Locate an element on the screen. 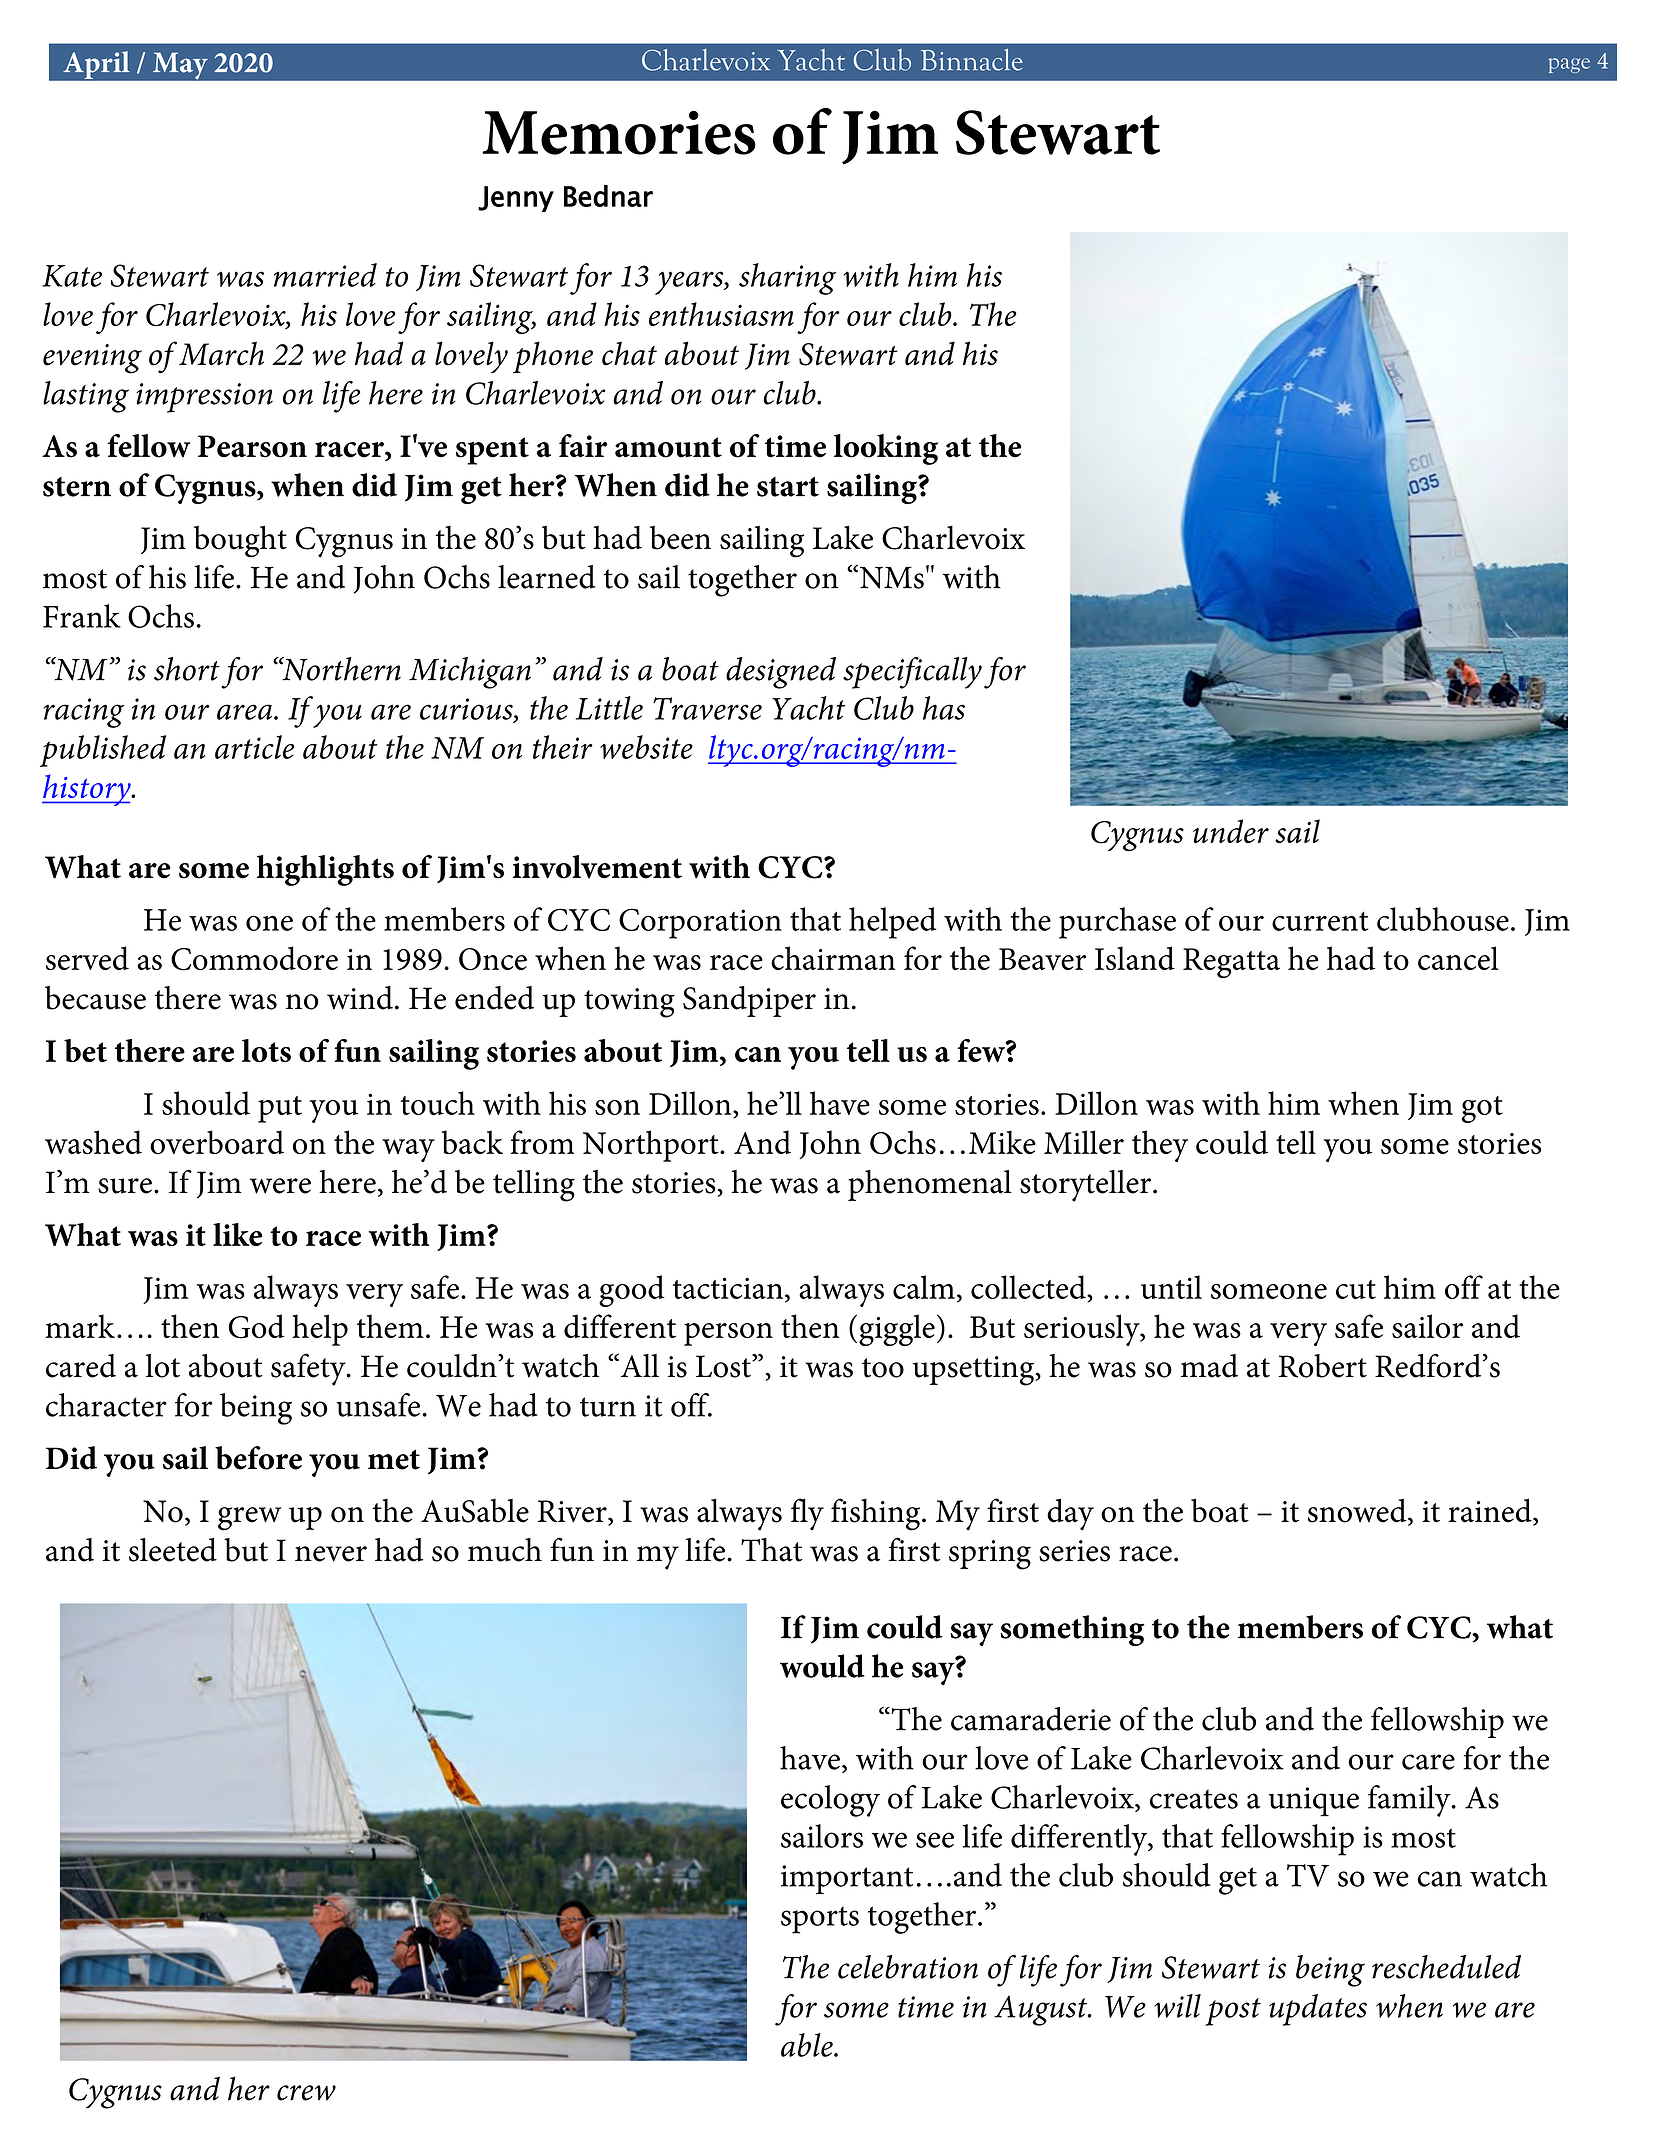  tactician is located at coordinates (728, 1288).
